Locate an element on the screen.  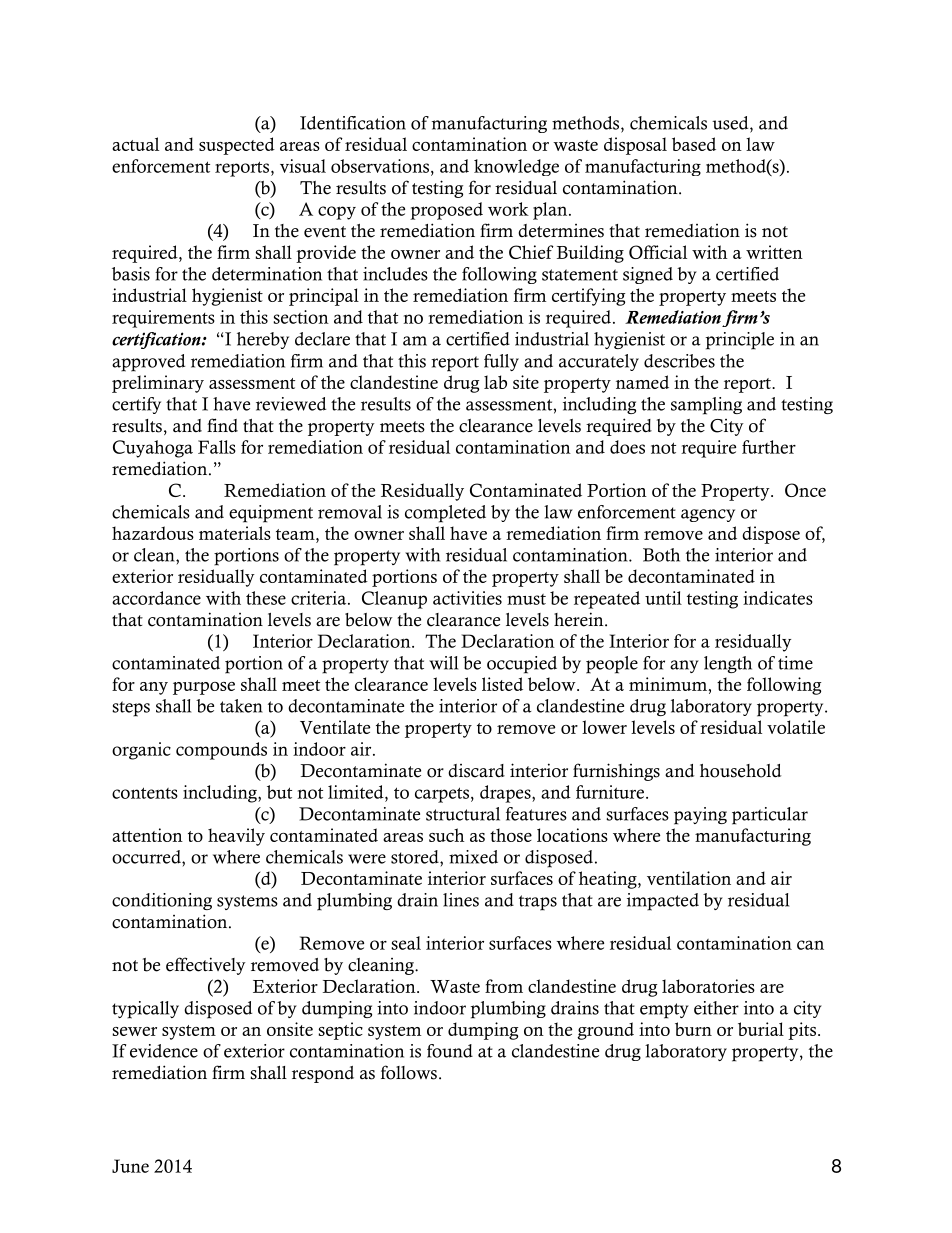
agency is located at coordinates (708, 515).
